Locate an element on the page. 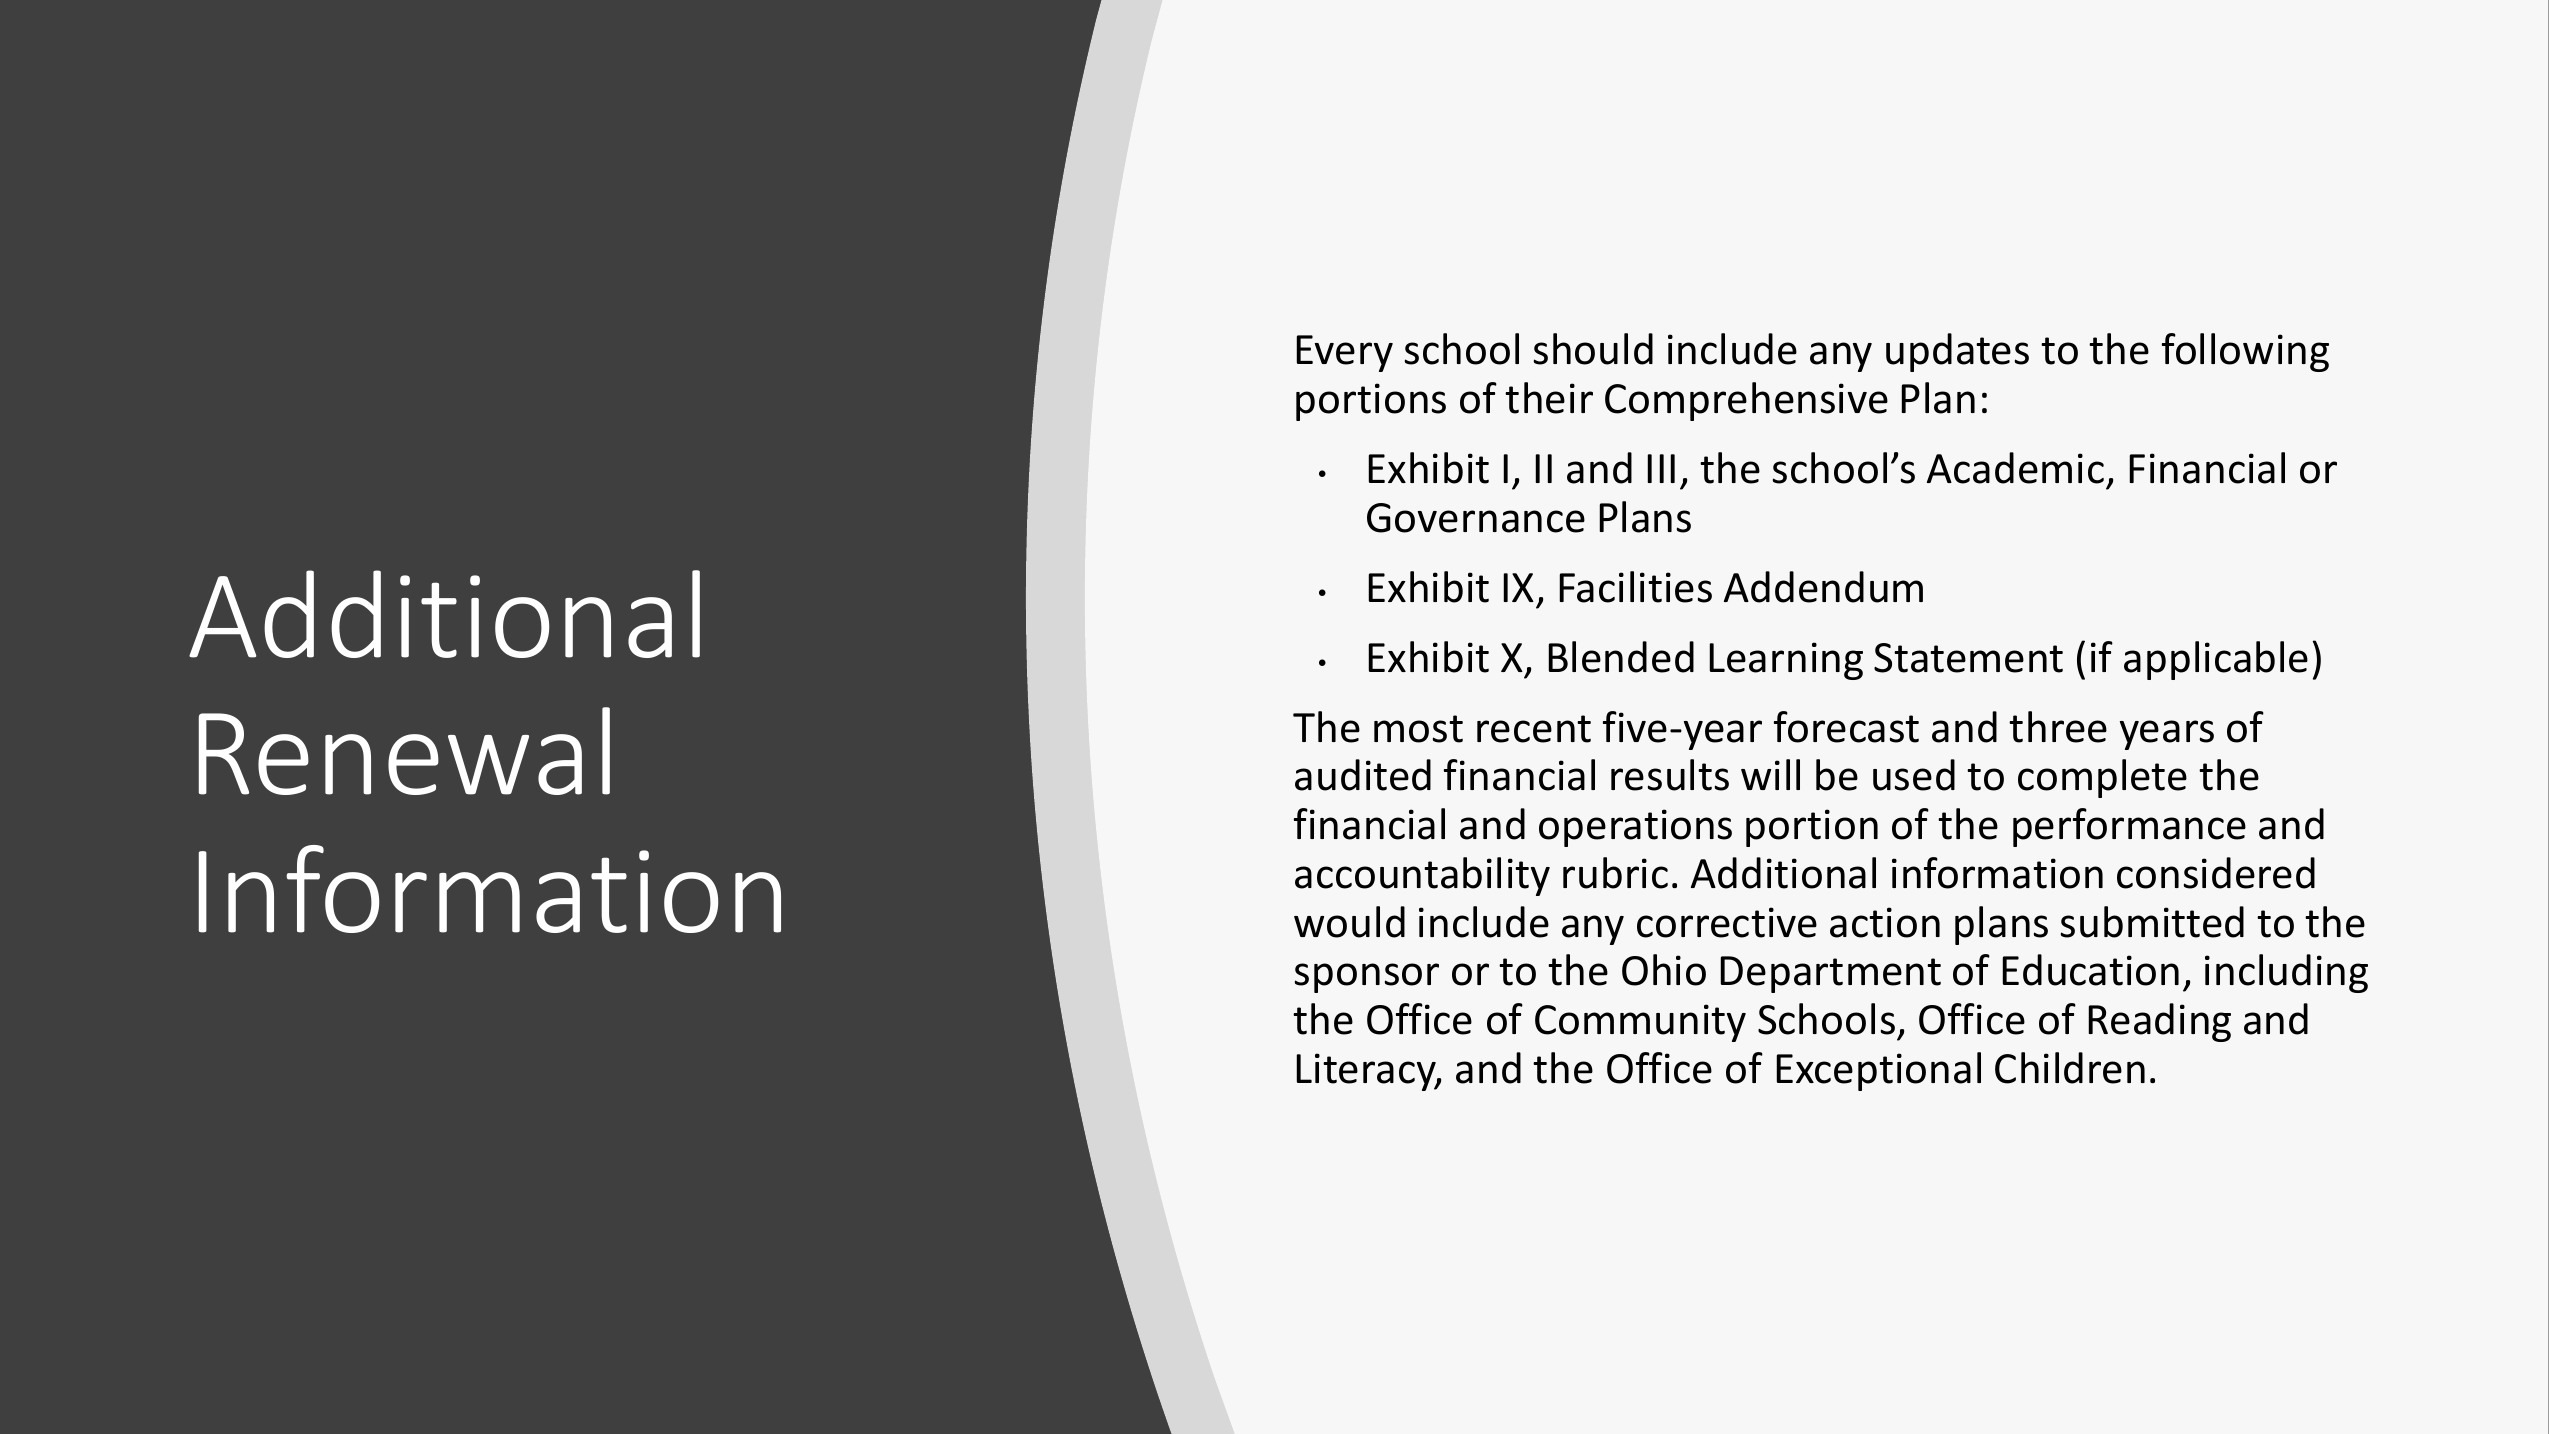 The width and height of the page is (2549, 1434). Renewal is located at coordinates (404, 751).
